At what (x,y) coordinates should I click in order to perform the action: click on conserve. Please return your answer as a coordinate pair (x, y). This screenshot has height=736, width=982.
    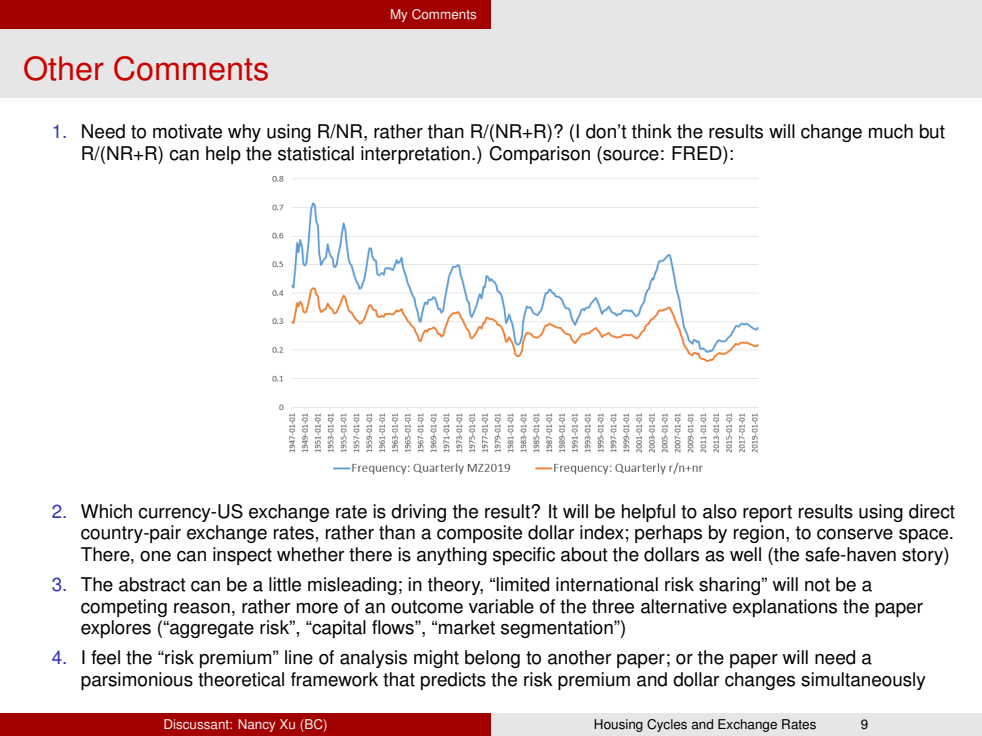
    Looking at the image, I should click on (855, 534).
